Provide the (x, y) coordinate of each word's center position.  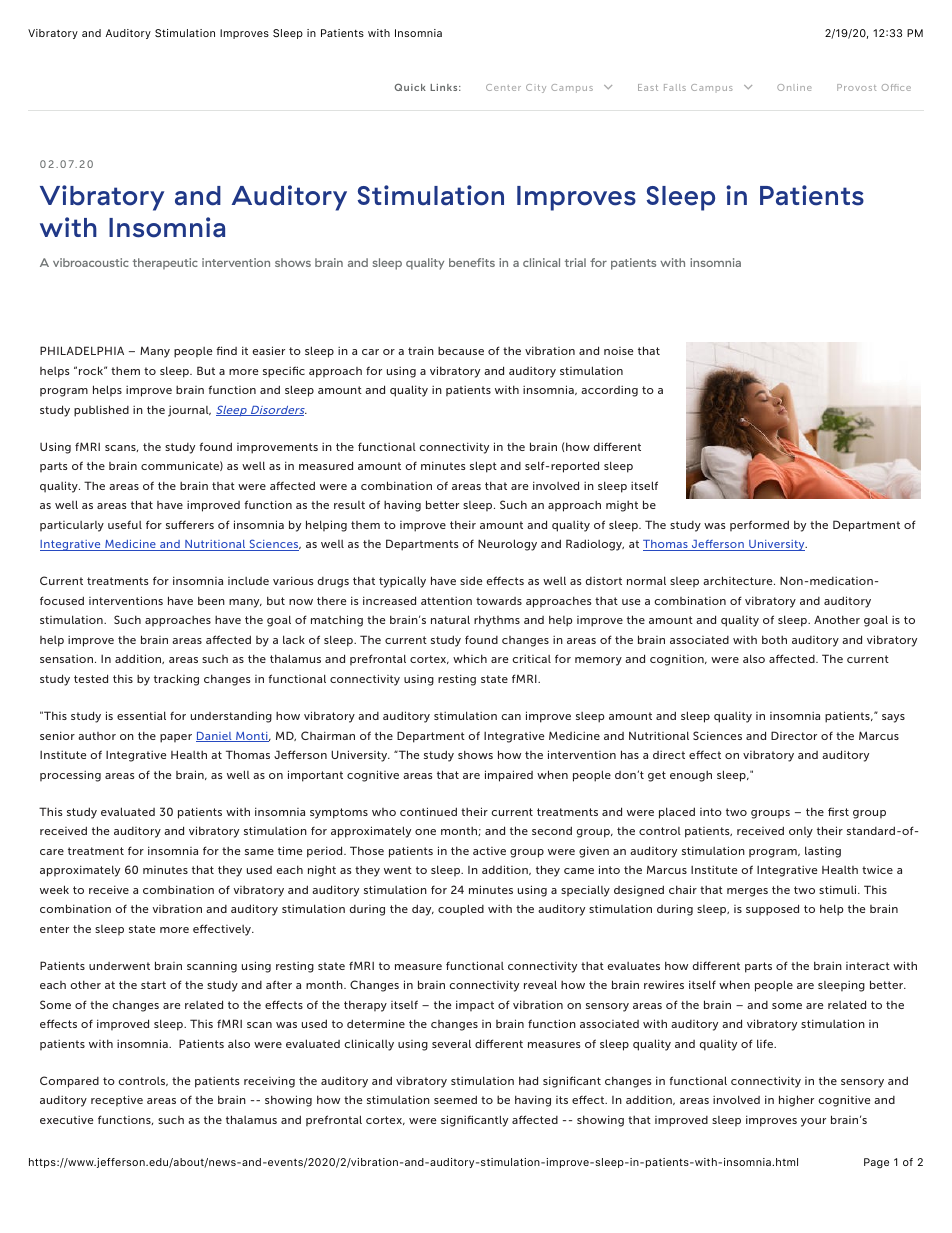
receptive (117, 1100)
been (211, 600)
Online (794, 87)
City (536, 88)
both (774, 639)
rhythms (497, 621)
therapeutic (165, 264)
